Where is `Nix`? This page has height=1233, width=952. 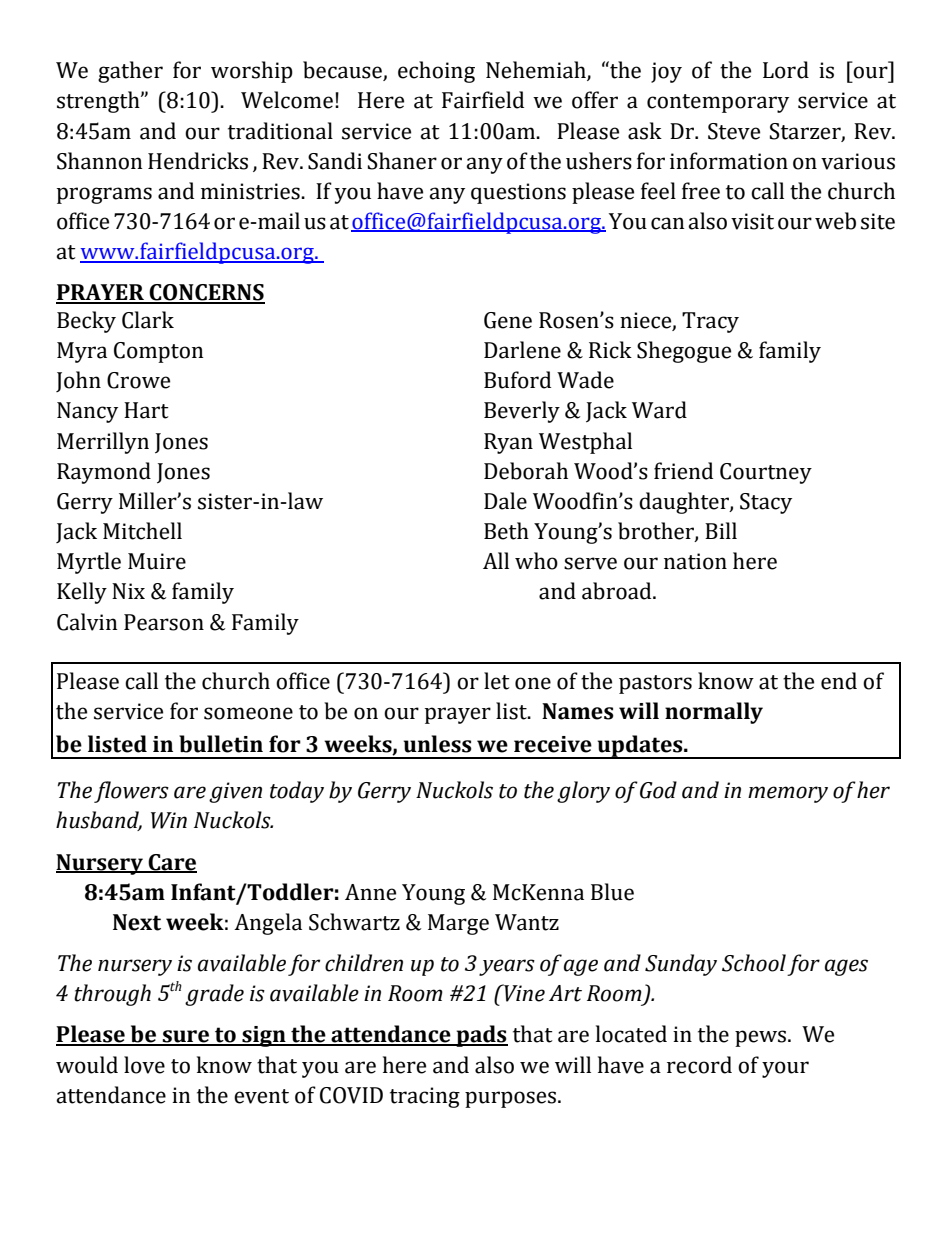 Nix is located at coordinates (128, 591).
